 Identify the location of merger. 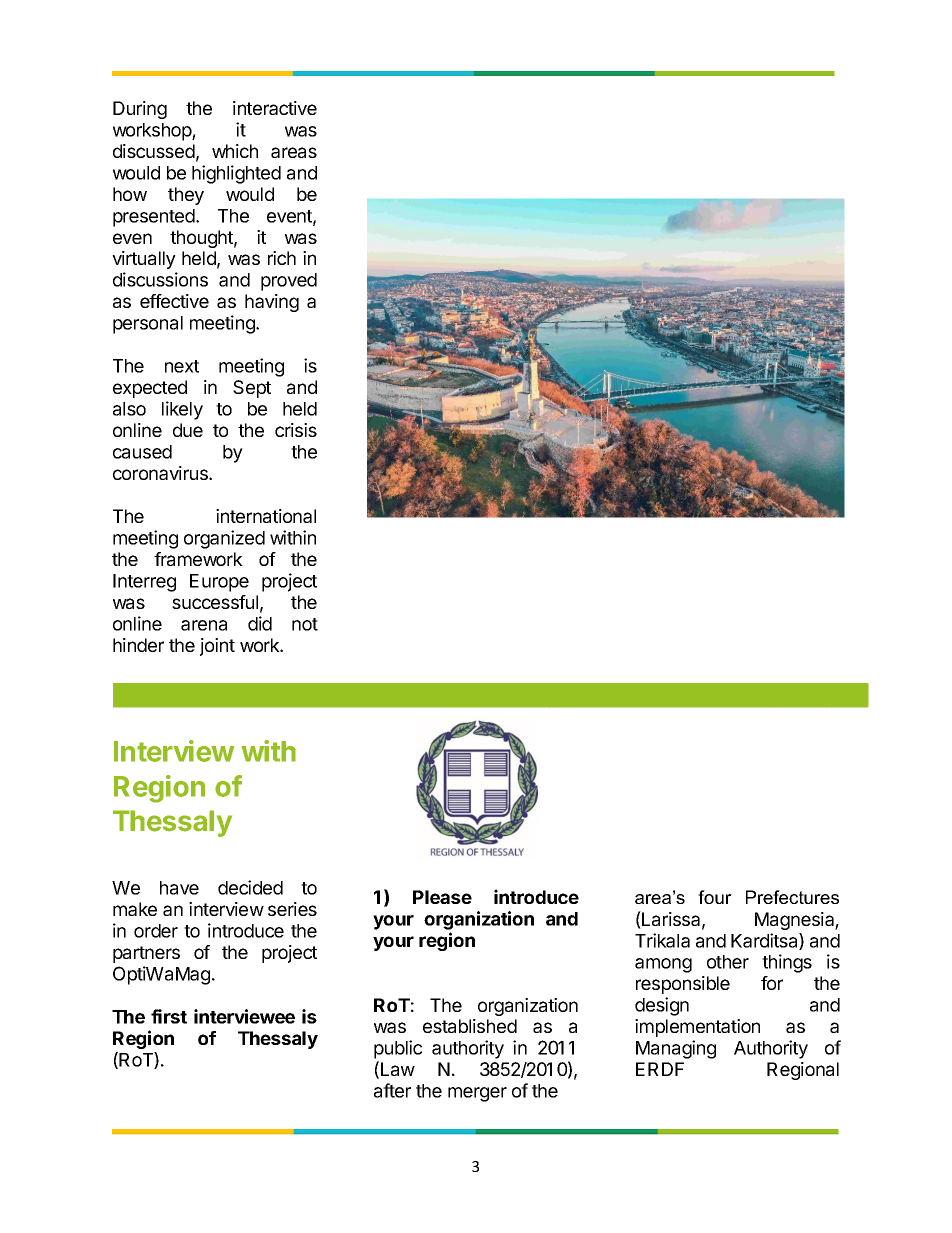
(477, 1094).
